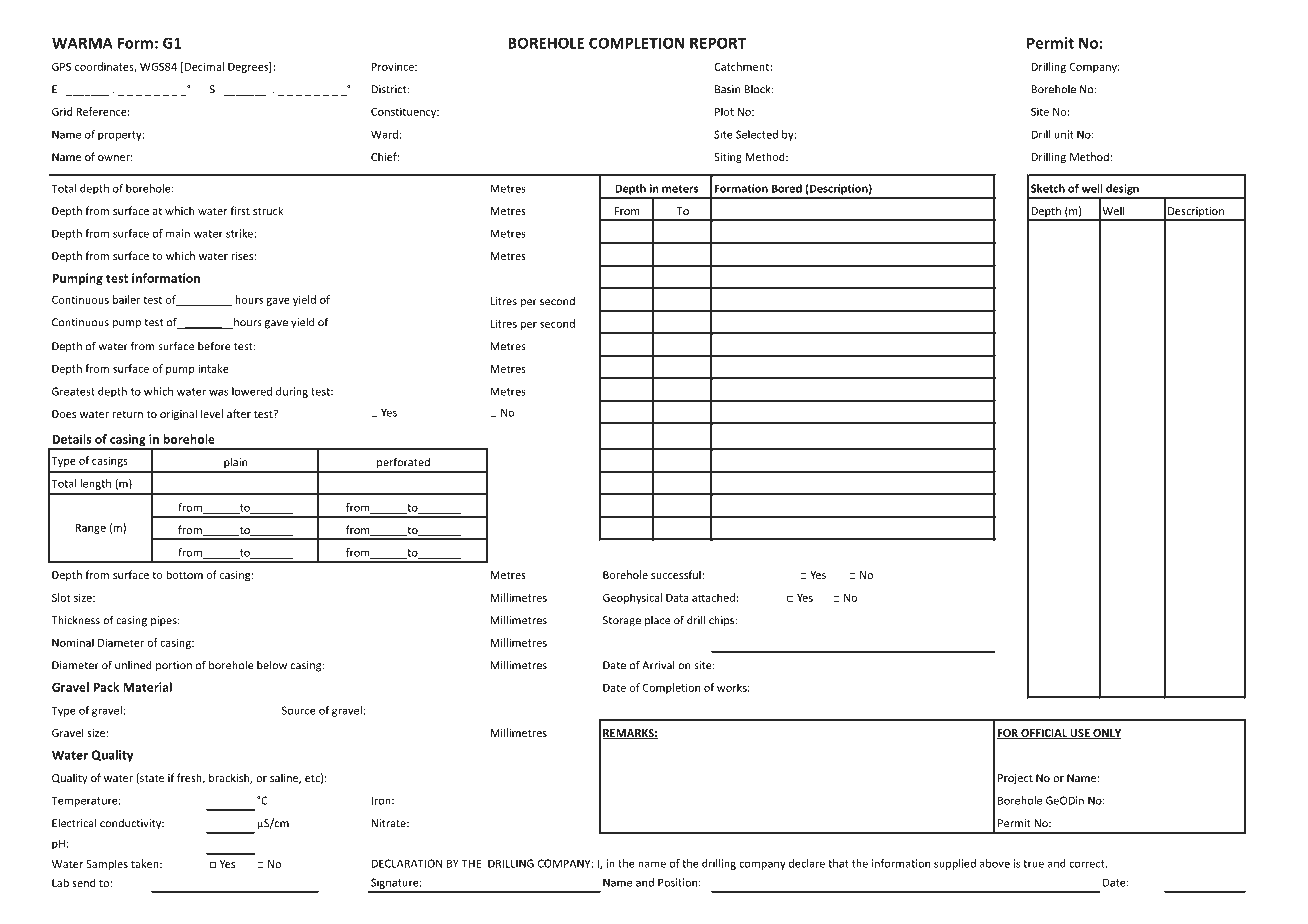 The image size is (1308, 924). I want to click on was, so click(218, 392).
